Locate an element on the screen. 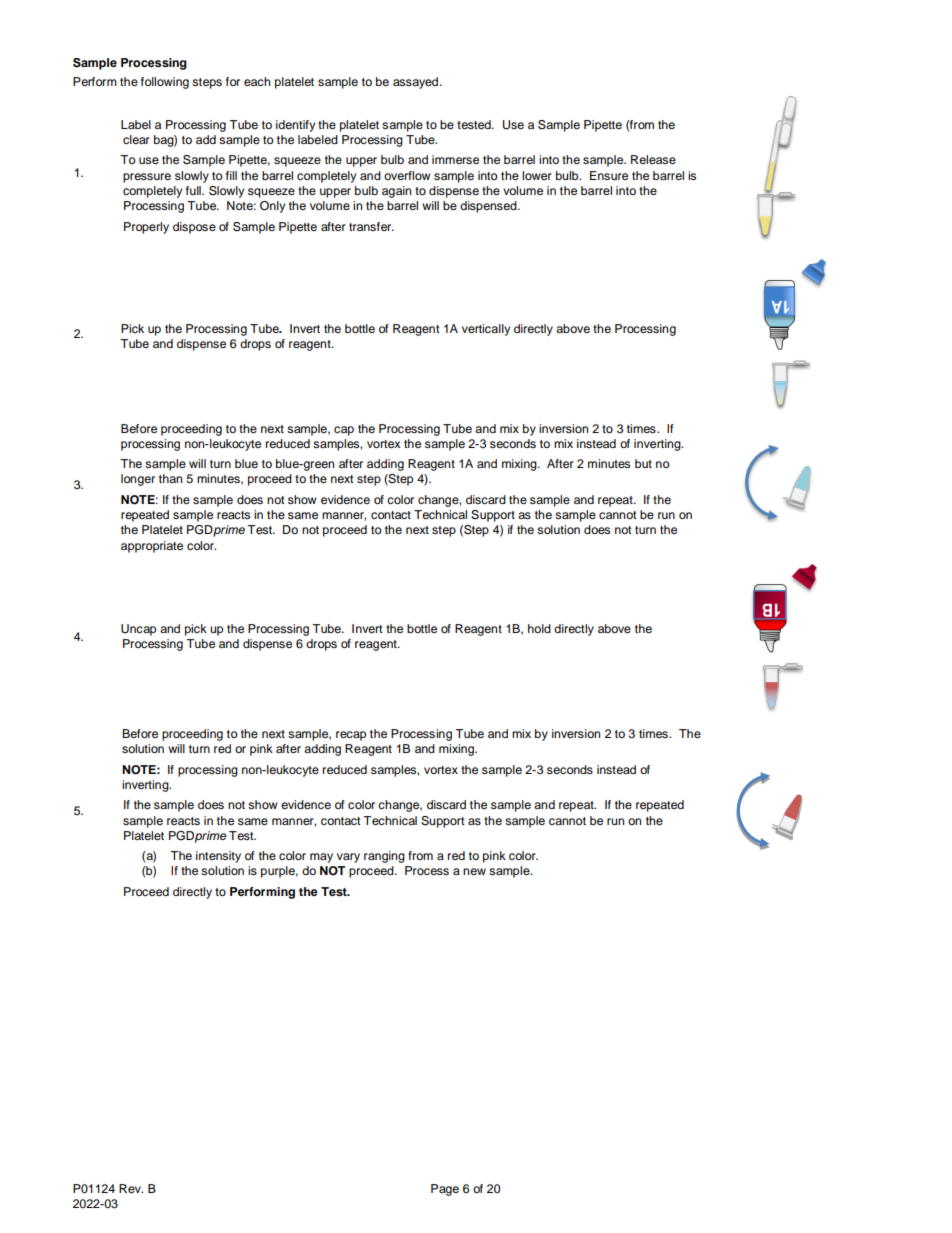 The height and width of the screenshot is (1233, 952). Rev is located at coordinates (131, 1188).
